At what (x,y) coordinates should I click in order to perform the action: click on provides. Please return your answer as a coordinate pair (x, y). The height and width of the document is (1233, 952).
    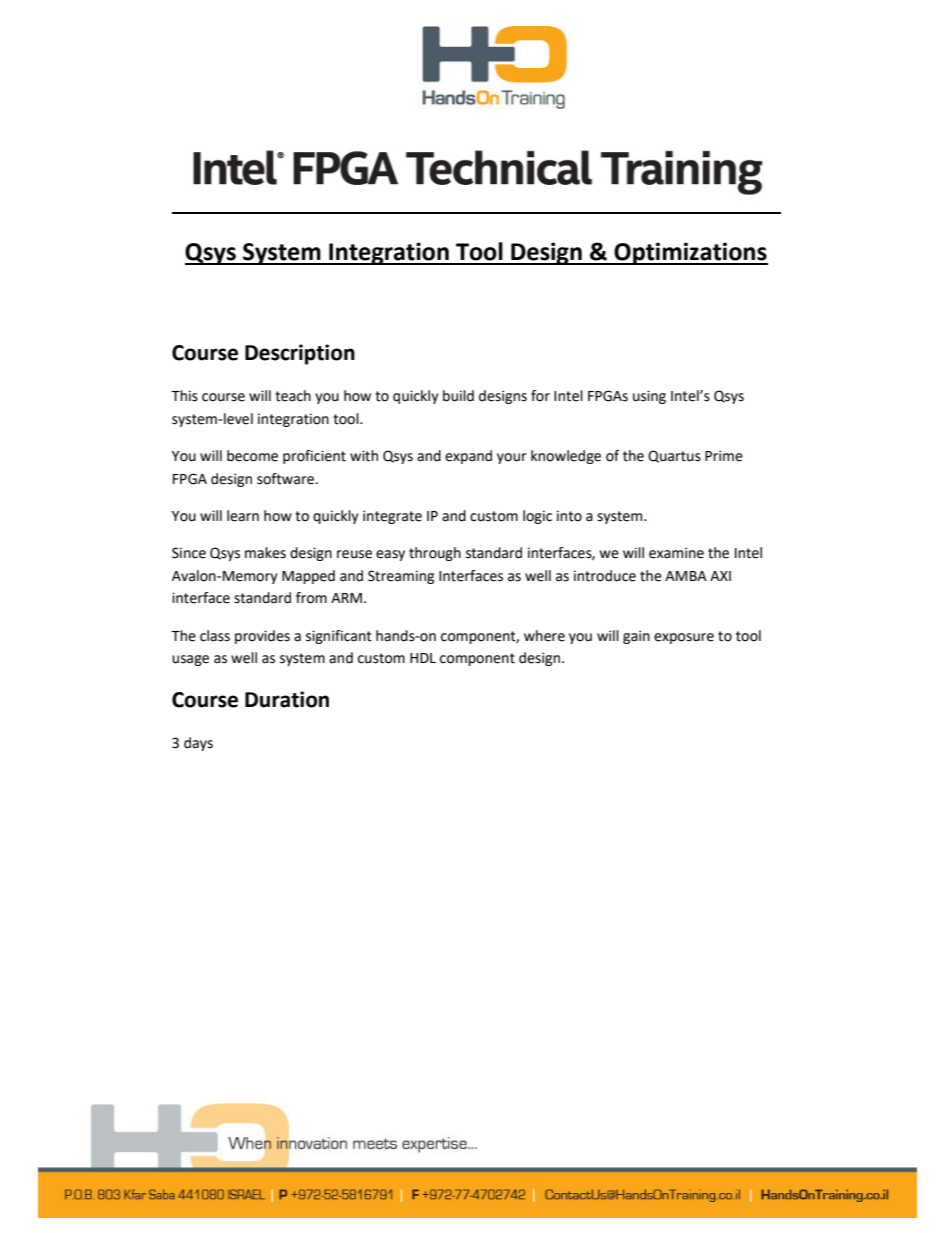
    Looking at the image, I should click on (262, 637).
